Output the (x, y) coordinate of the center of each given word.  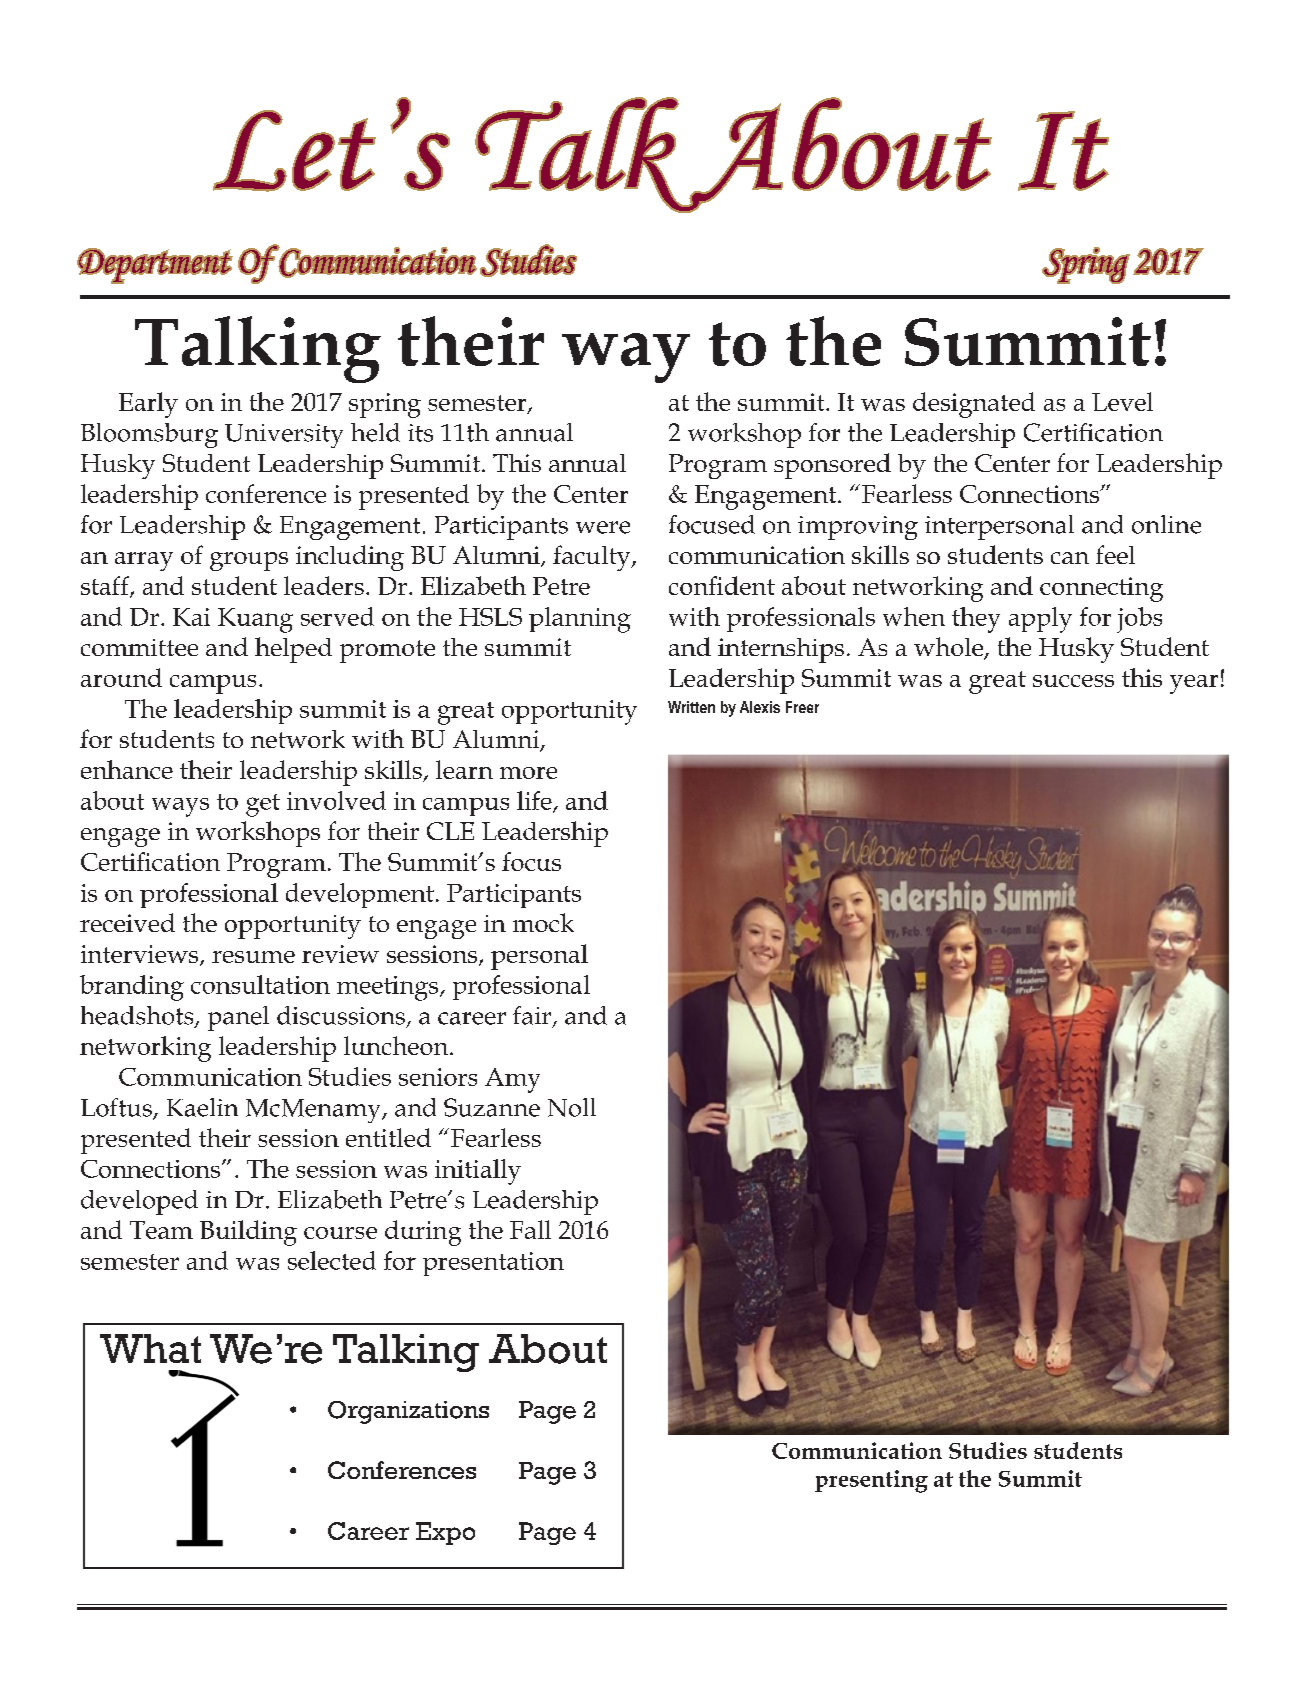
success (1073, 681)
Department (155, 266)
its (420, 433)
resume (253, 957)
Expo (445, 1533)
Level (1122, 401)
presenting (871, 1481)
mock (543, 922)
